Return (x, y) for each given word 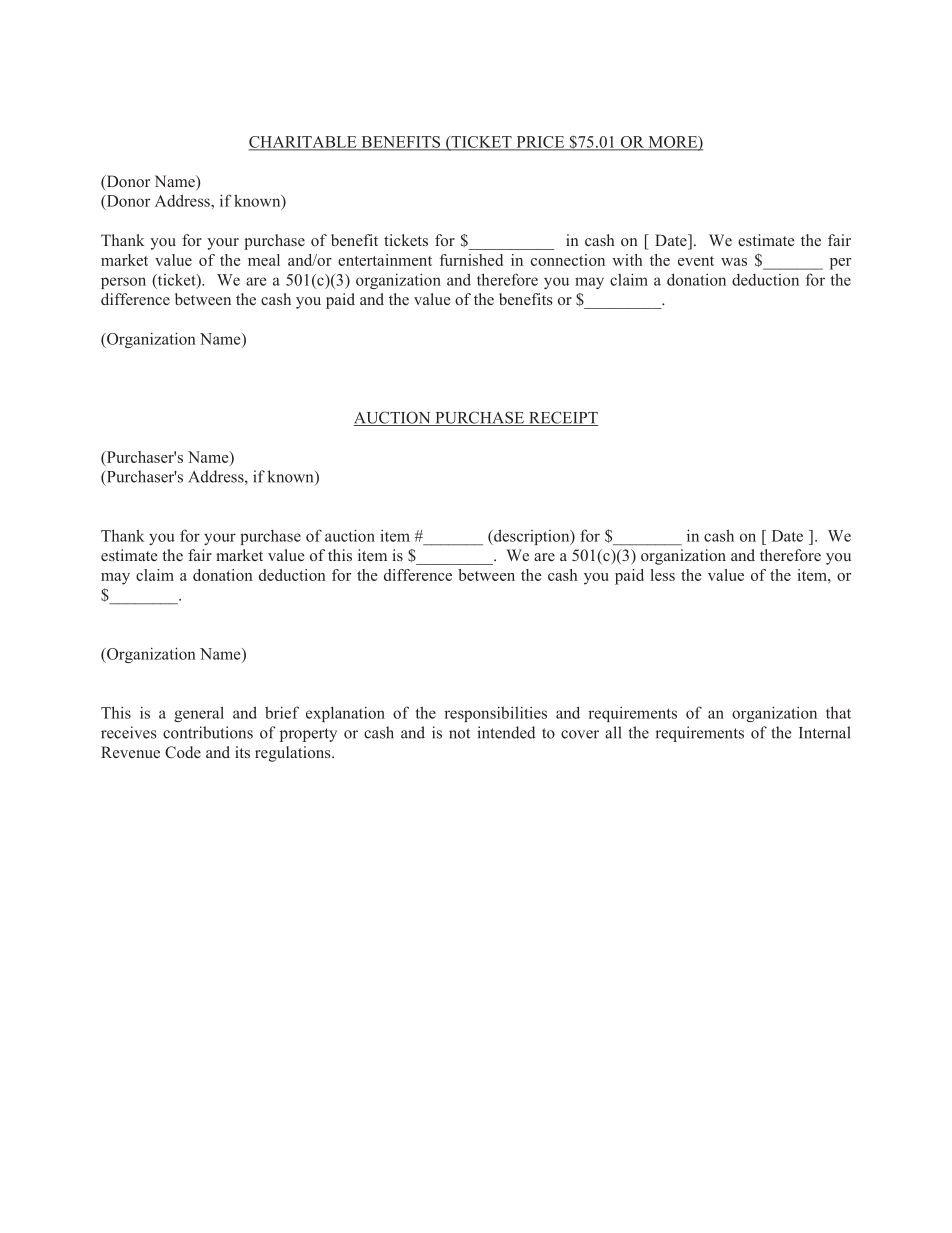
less (662, 575)
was (734, 262)
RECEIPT (562, 418)
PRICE (540, 143)
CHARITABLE (304, 143)
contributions (208, 732)
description (531, 537)
